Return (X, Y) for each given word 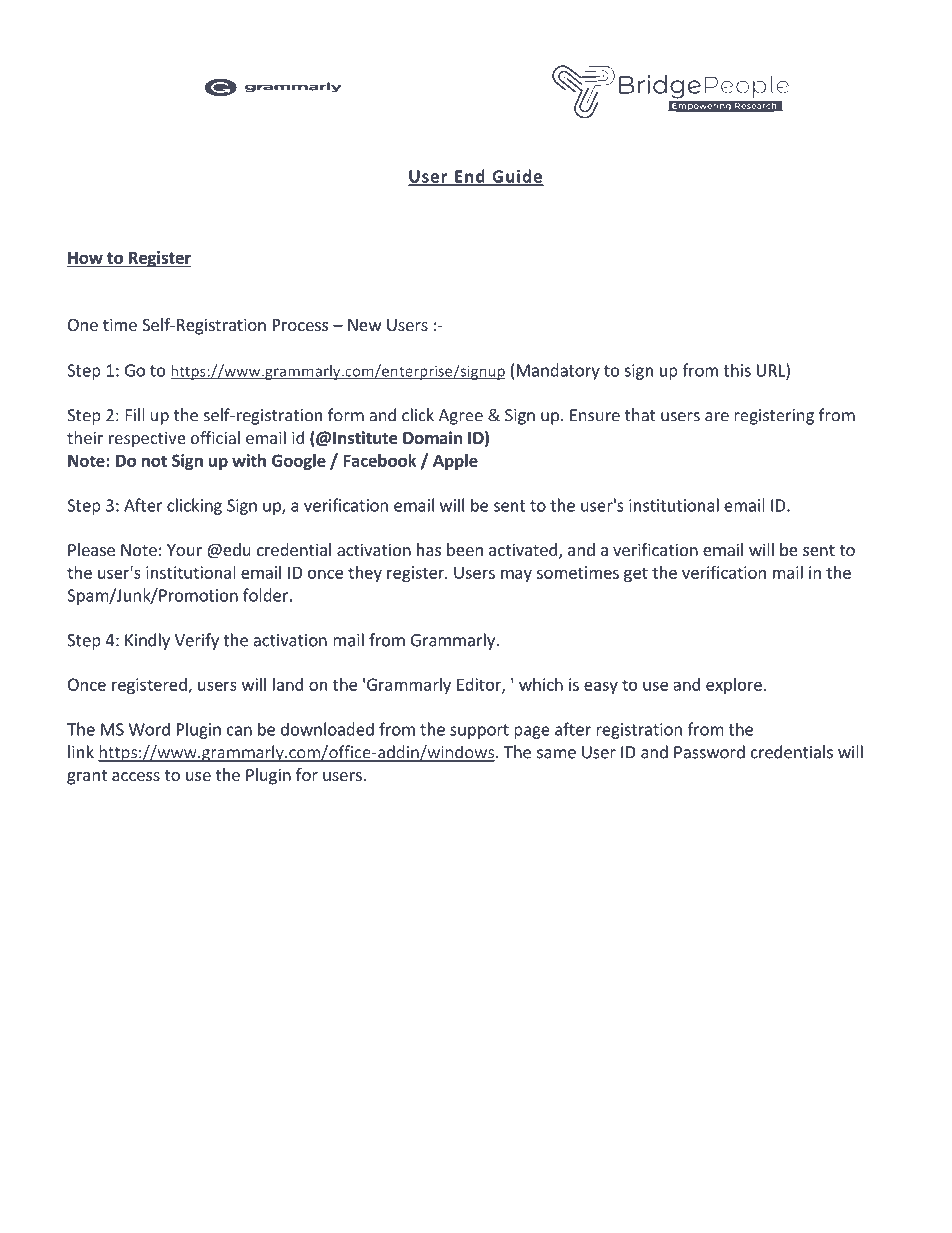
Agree (461, 417)
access (136, 776)
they (365, 574)
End (470, 177)
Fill (134, 415)
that (640, 415)
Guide (517, 177)
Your (184, 550)
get (636, 574)
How (86, 258)
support (479, 731)
